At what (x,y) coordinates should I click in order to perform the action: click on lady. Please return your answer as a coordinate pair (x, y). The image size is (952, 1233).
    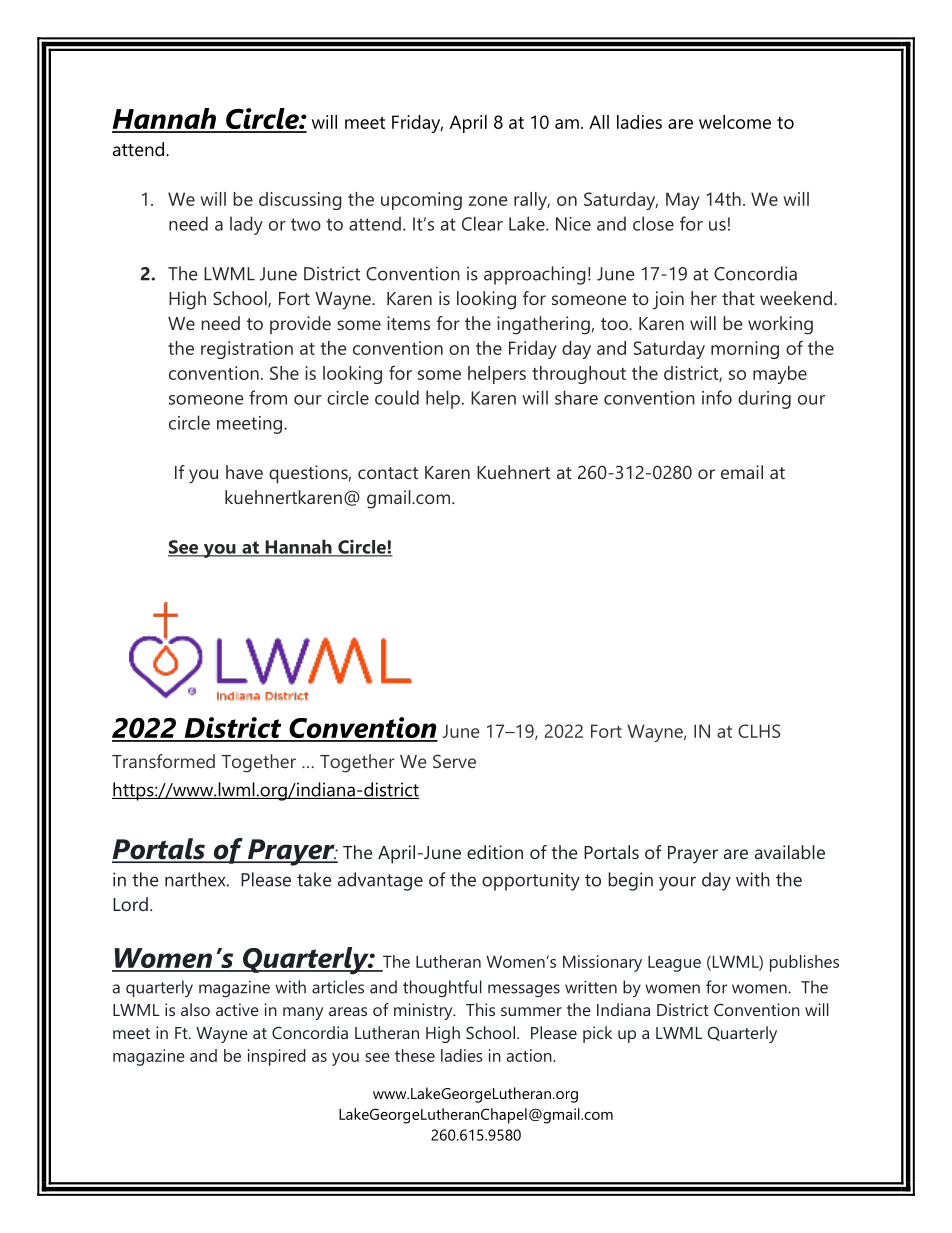
    Looking at the image, I should click on (246, 225).
